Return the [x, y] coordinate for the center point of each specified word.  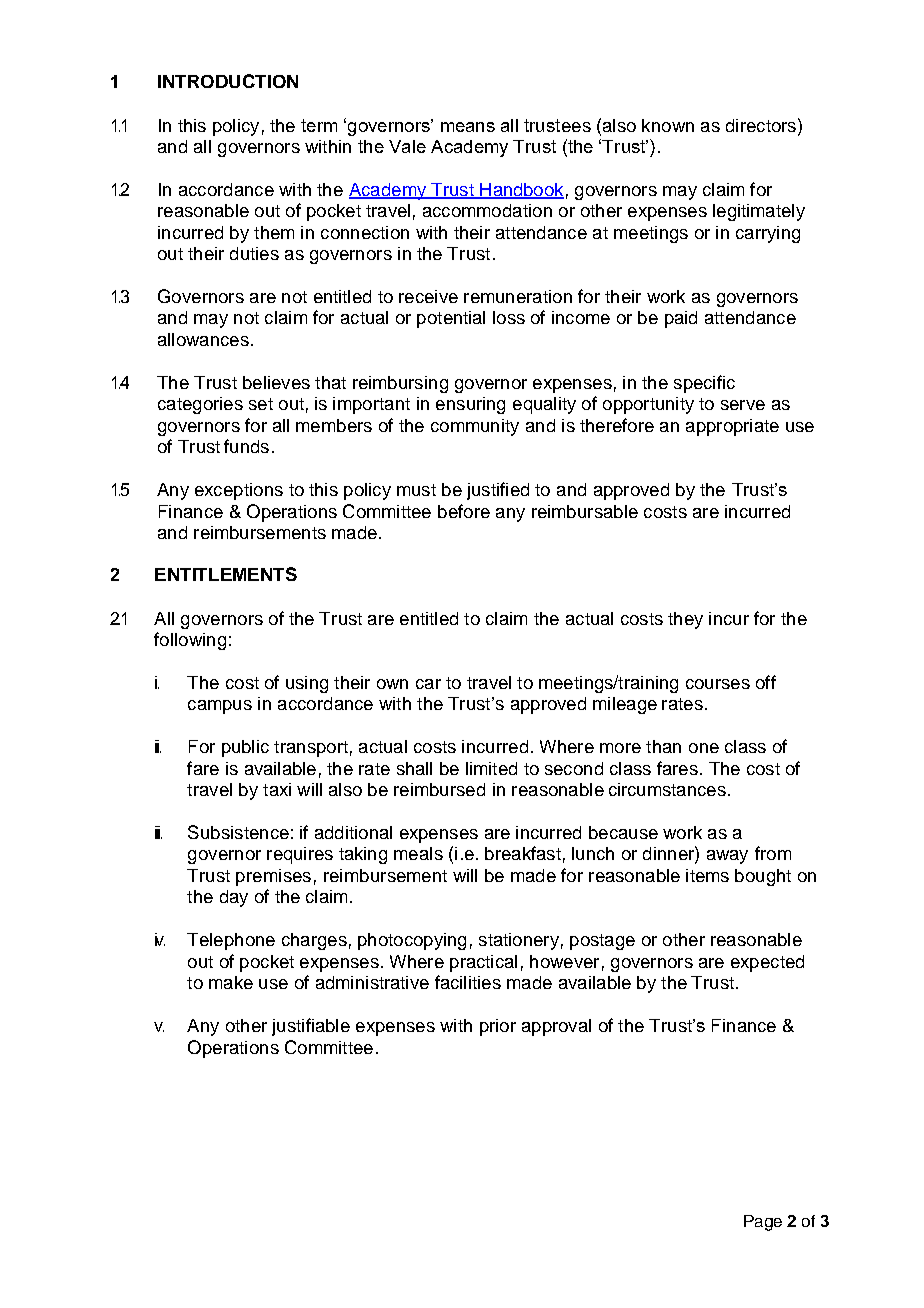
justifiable [311, 1027]
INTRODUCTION [228, 81]
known [668, 125]
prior [498, 1027]
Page [763, 1223]
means [468, 127]
